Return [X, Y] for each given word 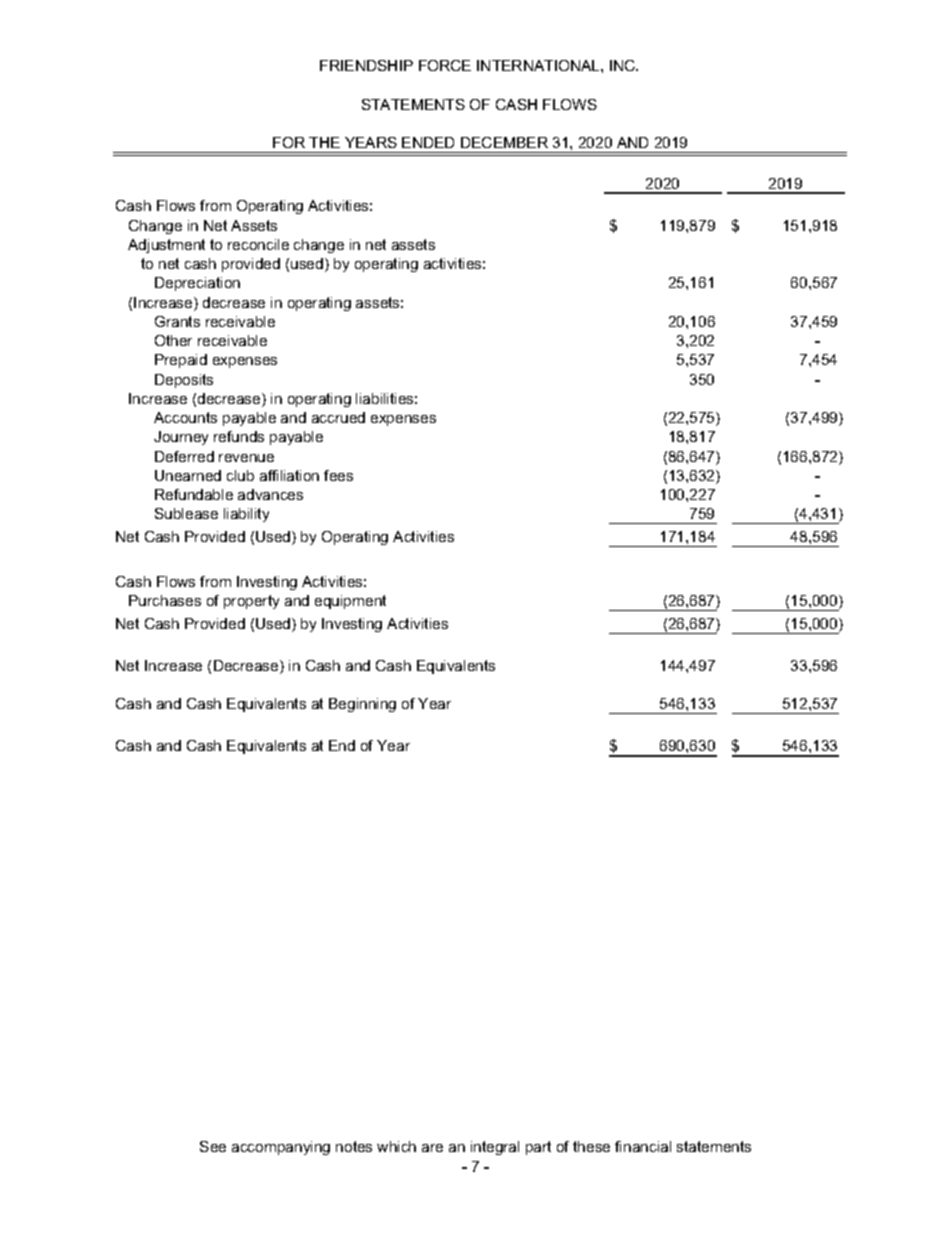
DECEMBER [504, 142]
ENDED [428, 142]
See [213, 1146]
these [591, 1146]
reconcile [258, 244]
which [396, 1146]
